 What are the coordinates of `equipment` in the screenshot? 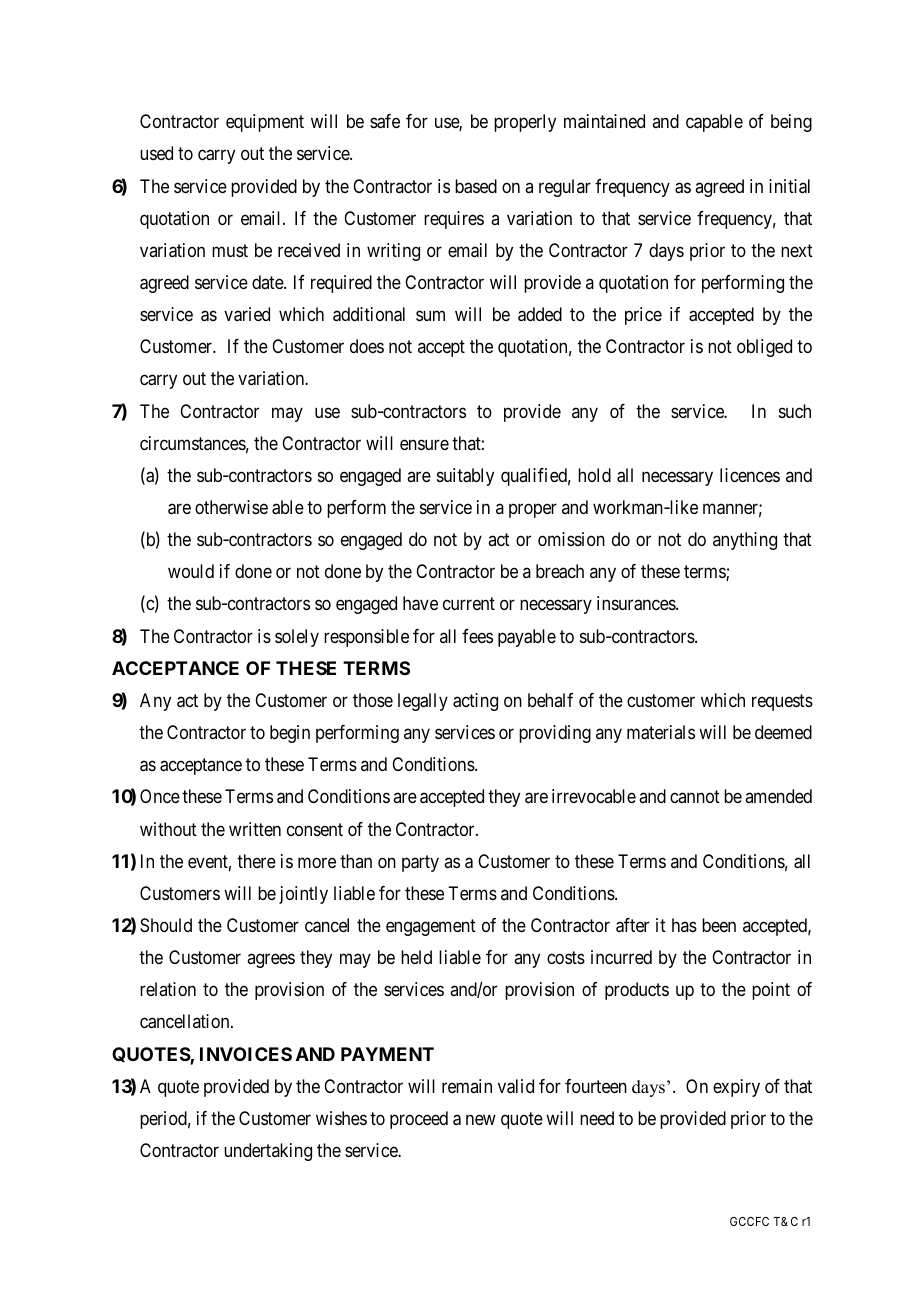 It's located at (265, 123).
